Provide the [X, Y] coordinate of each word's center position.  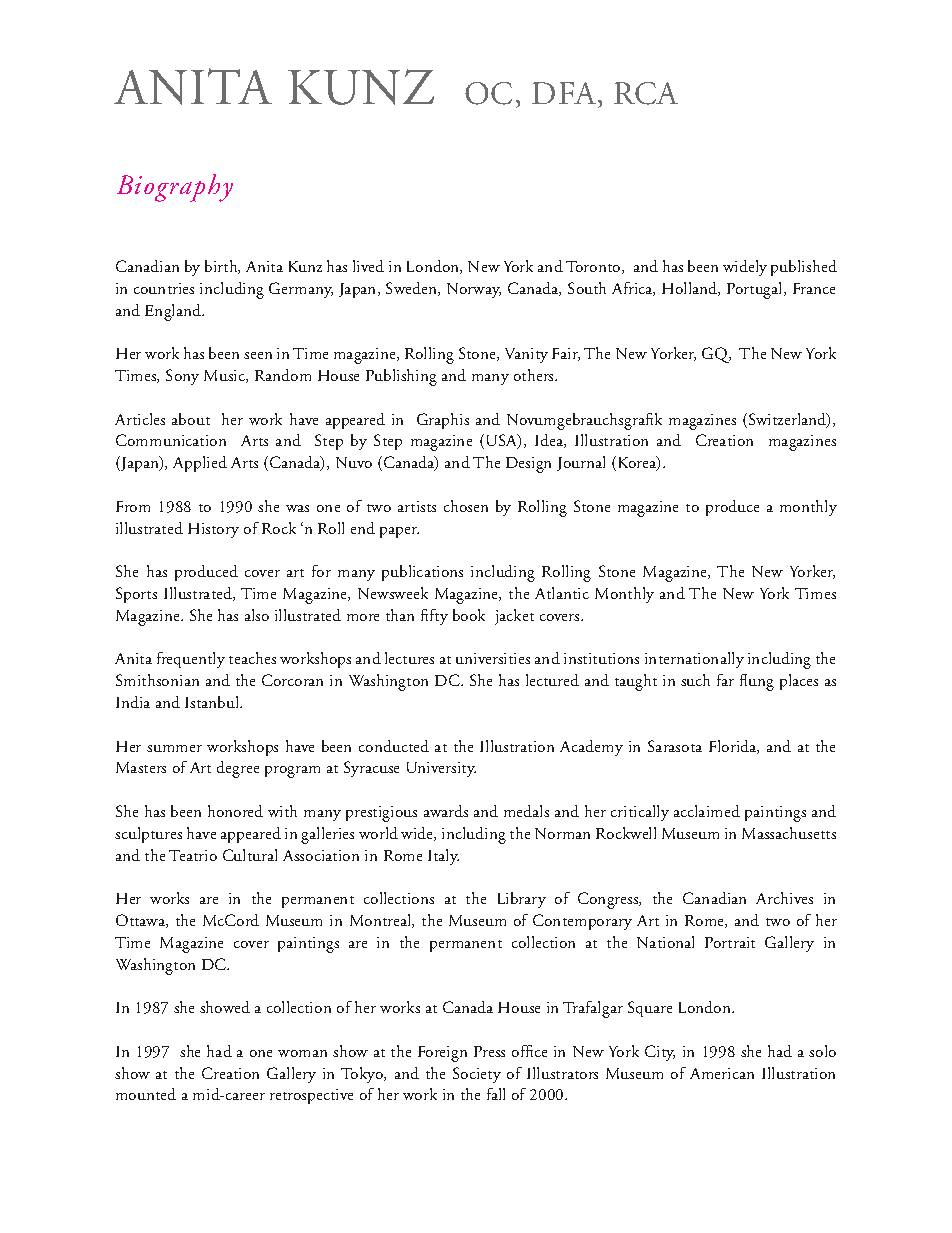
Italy [443, 857]
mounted [146, 1094]
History [213, 530]
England [174, 312]
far [725, 680]
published [804, 268]
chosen [466, 506]
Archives [784, 898]
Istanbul [213, 702]
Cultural [250, 855]
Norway [474, 290]
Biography [175, 188]
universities [493, 658]
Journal [581, 463]
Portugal [756, 290]
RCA [646, 93]
